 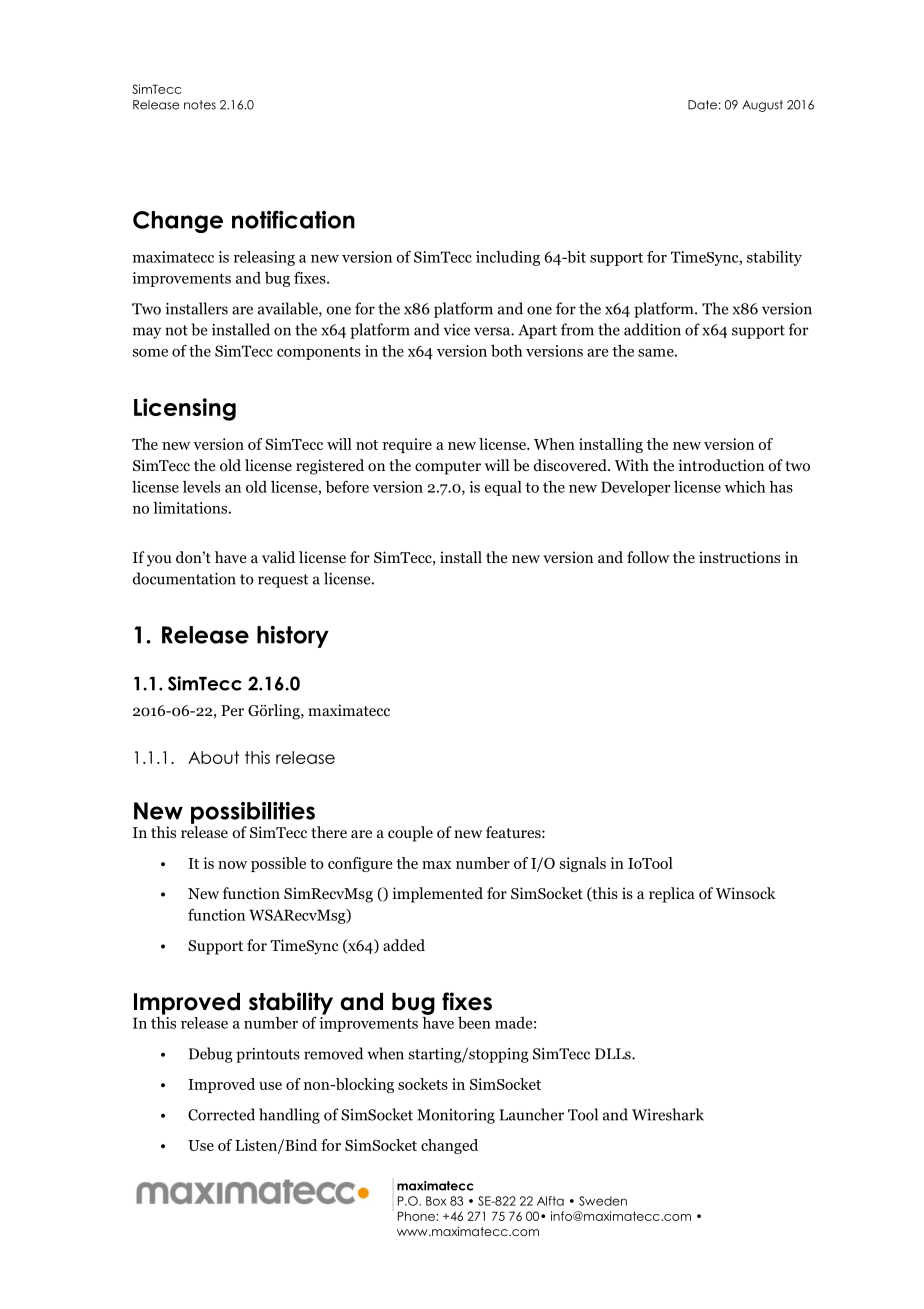 What do you see at coordinates (508, 258) in the page?
I see `including` at bounding box center [508, 258].
